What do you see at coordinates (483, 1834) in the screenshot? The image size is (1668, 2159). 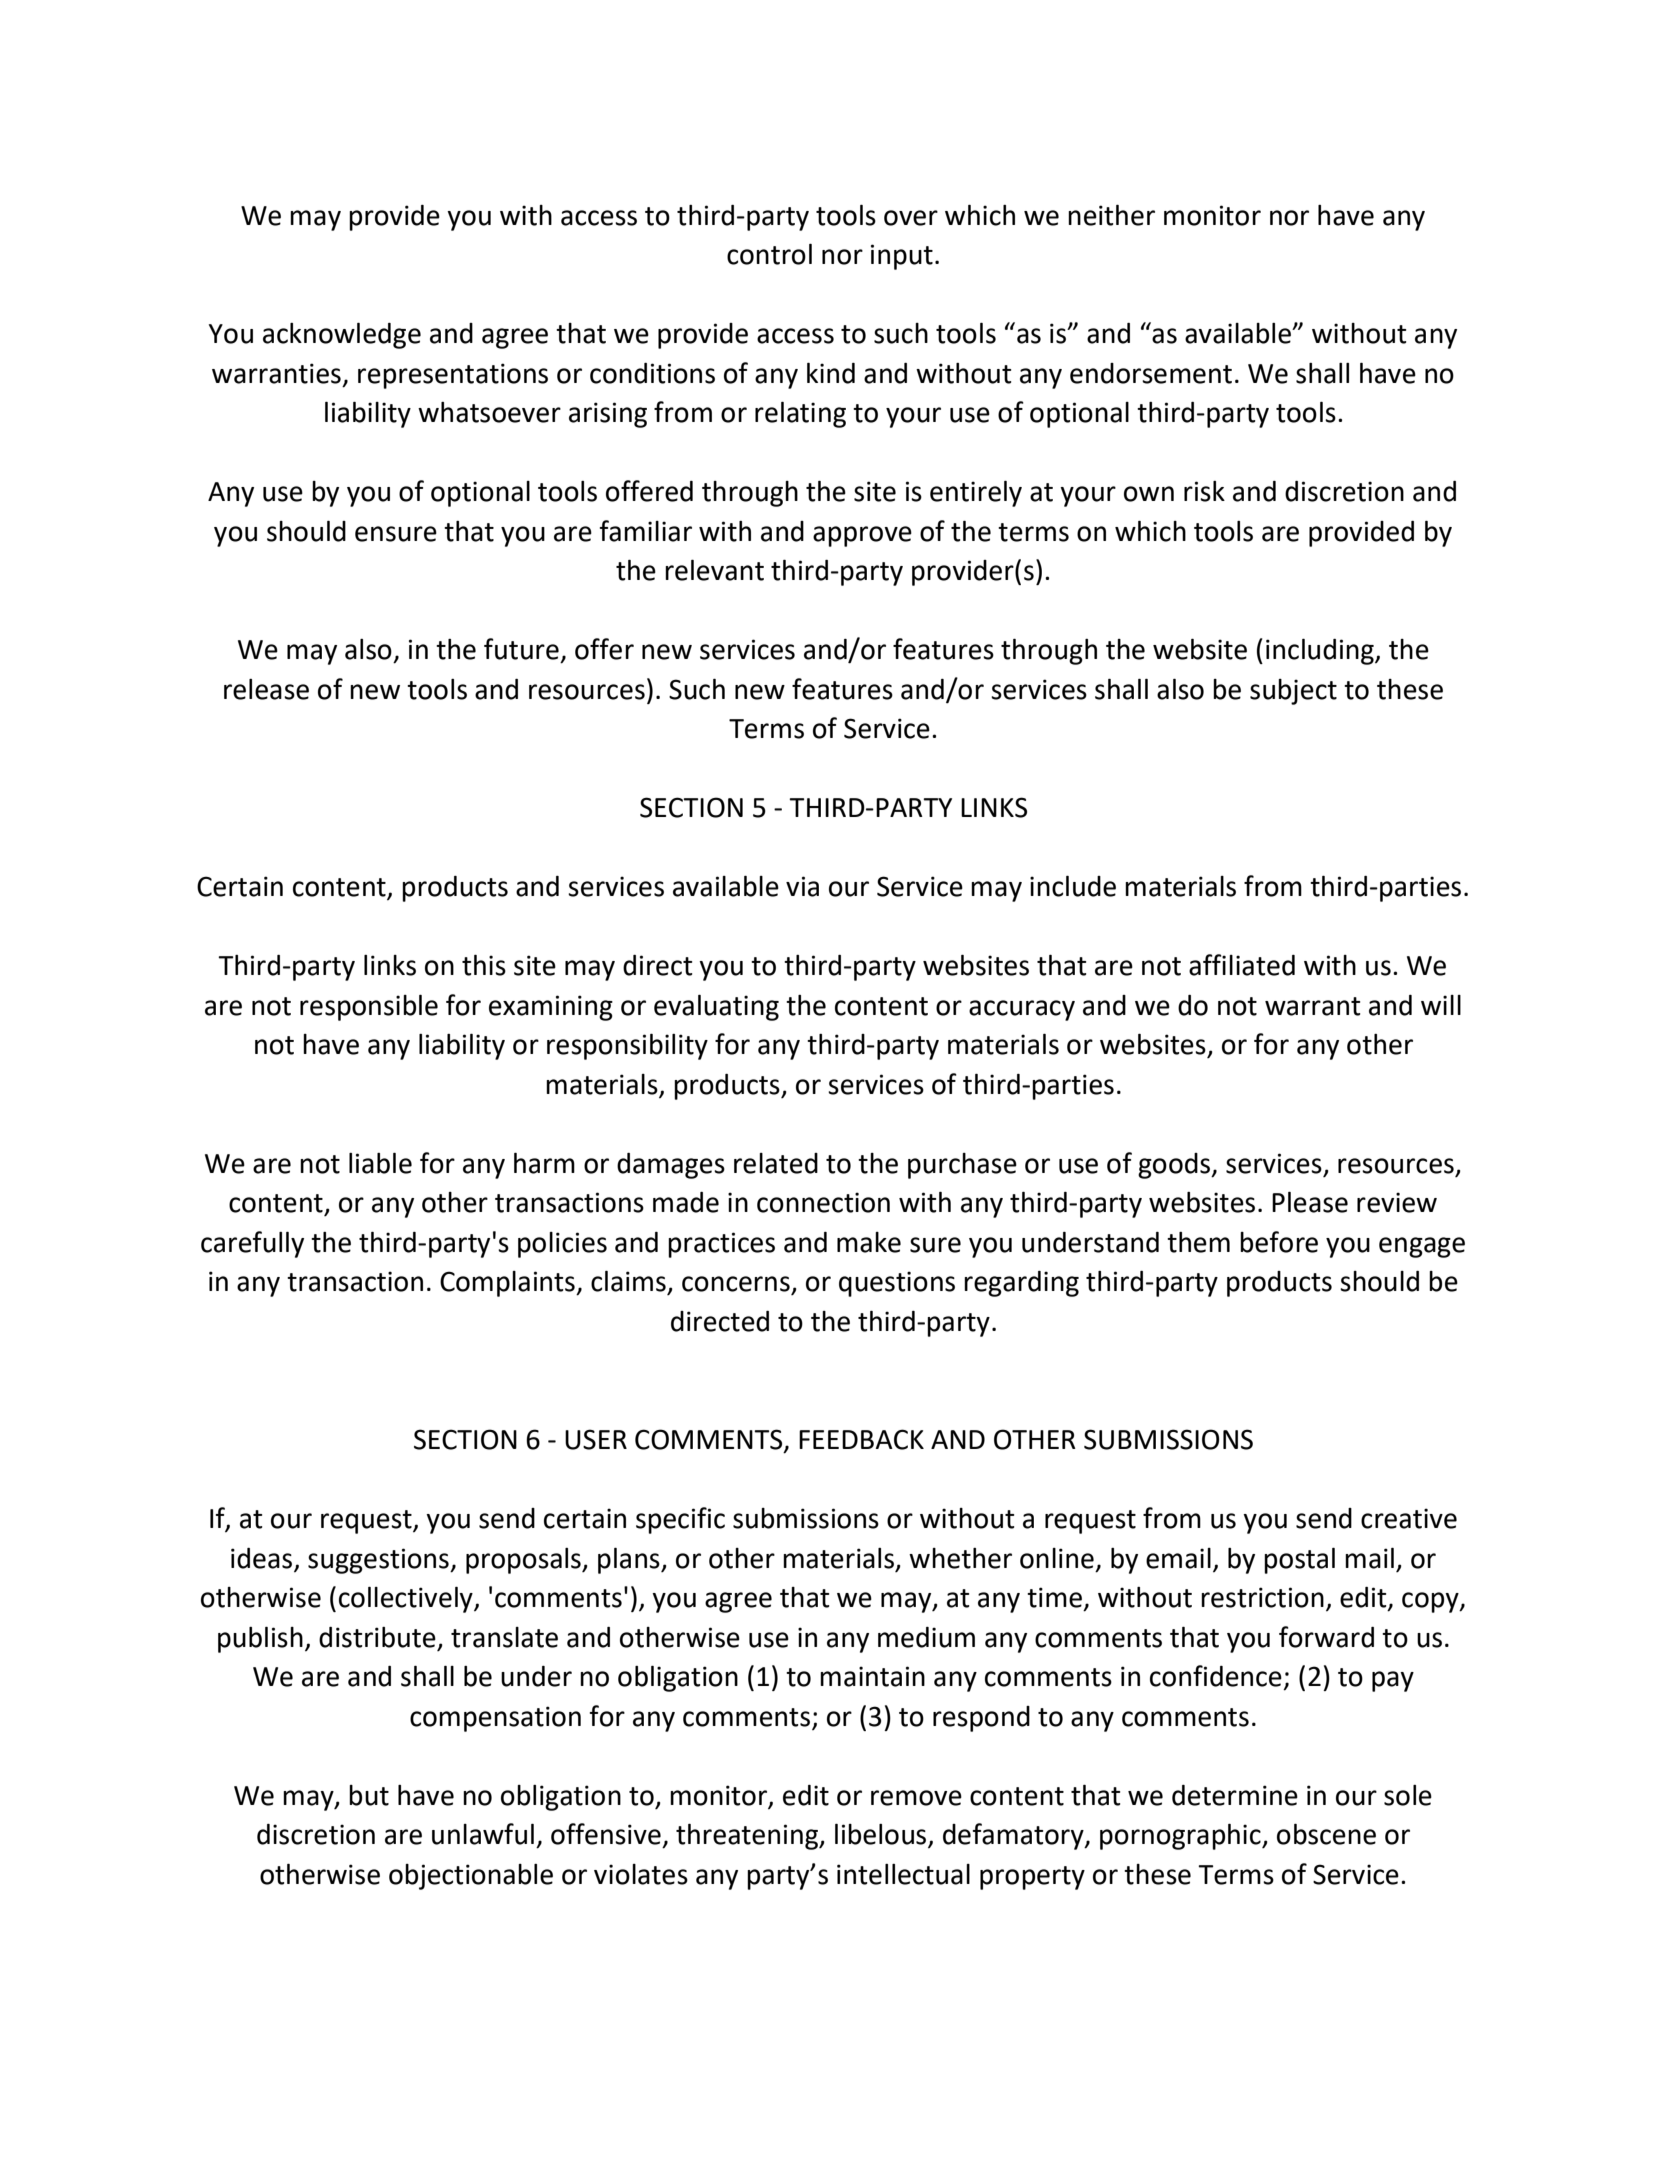 I see `unlawful` at bounding box center [483, 1834].
